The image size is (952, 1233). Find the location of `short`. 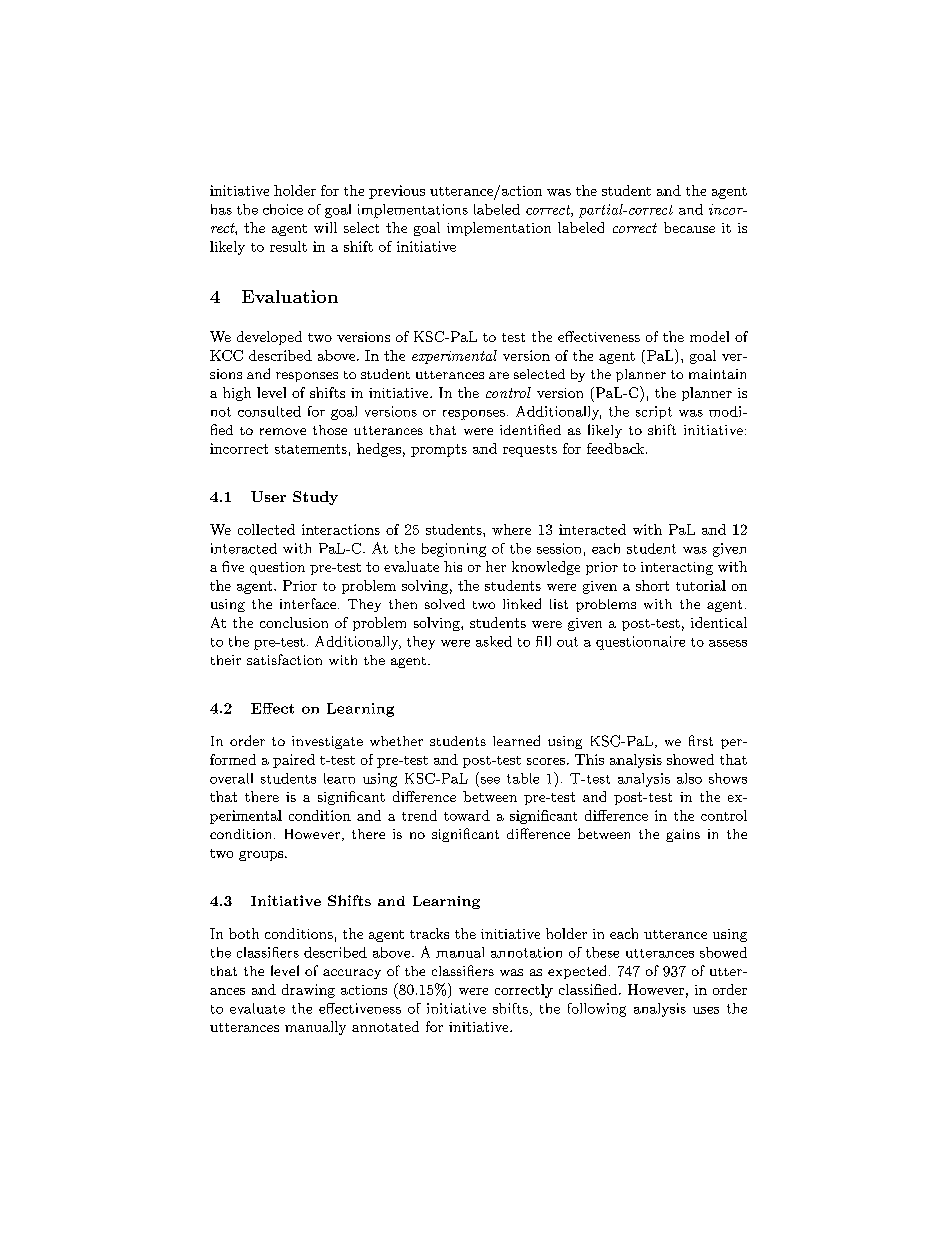

short is located at coordinates (652, 585).
